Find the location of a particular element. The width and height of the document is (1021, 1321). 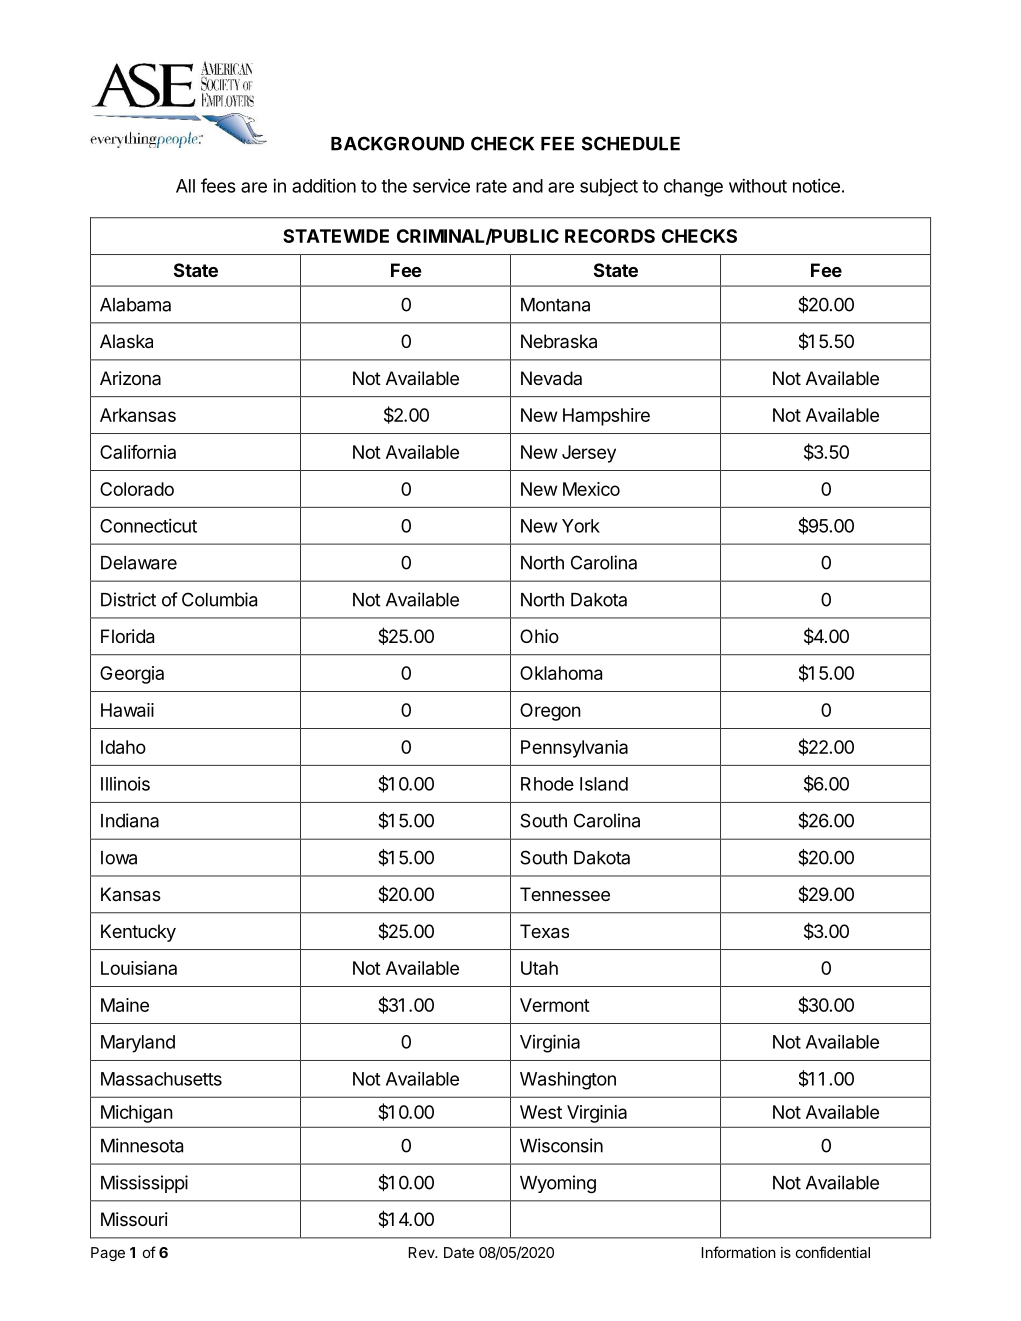

Oregon is located at coordinates (550, 712).
